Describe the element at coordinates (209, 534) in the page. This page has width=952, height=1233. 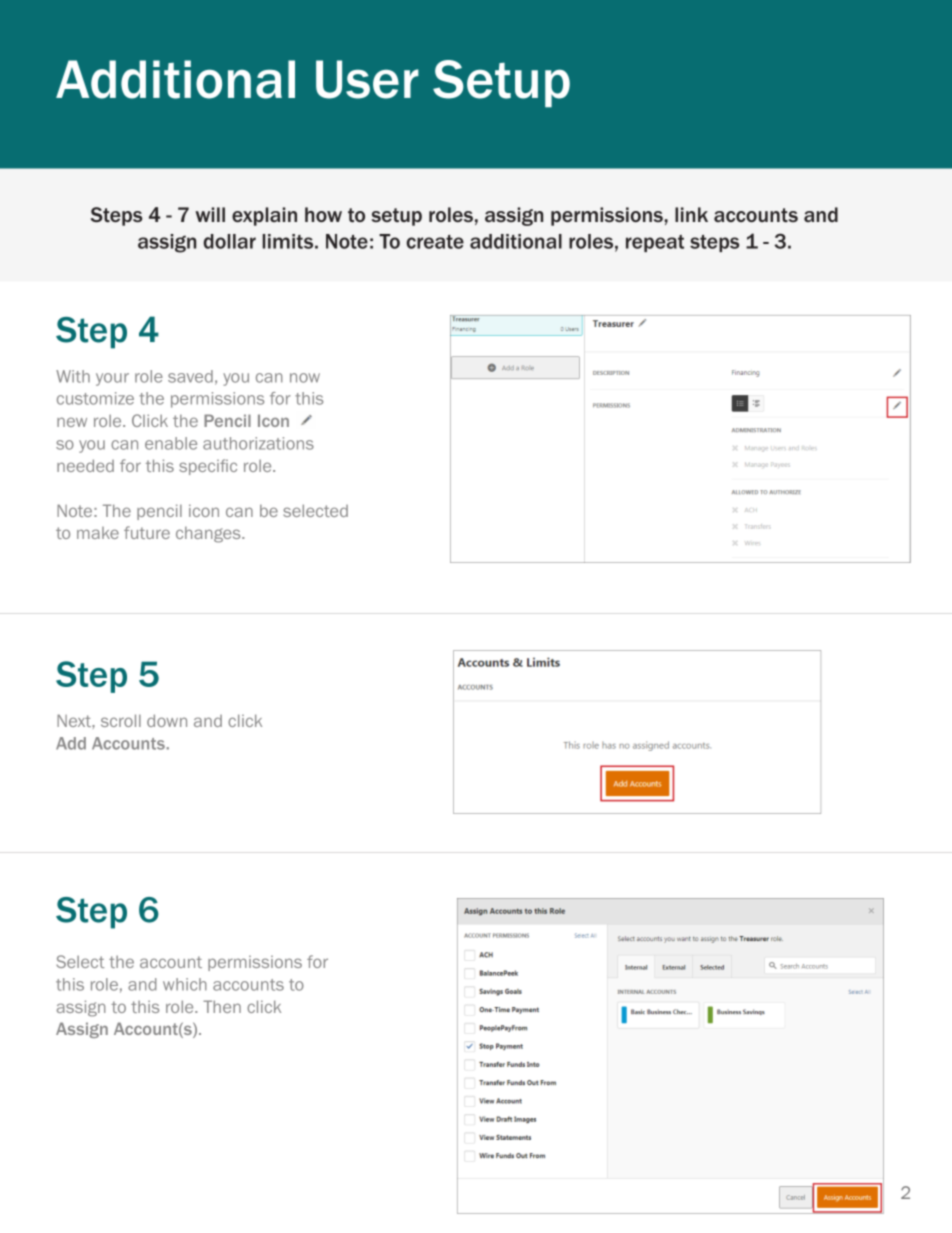
I see `changes` at that location.
